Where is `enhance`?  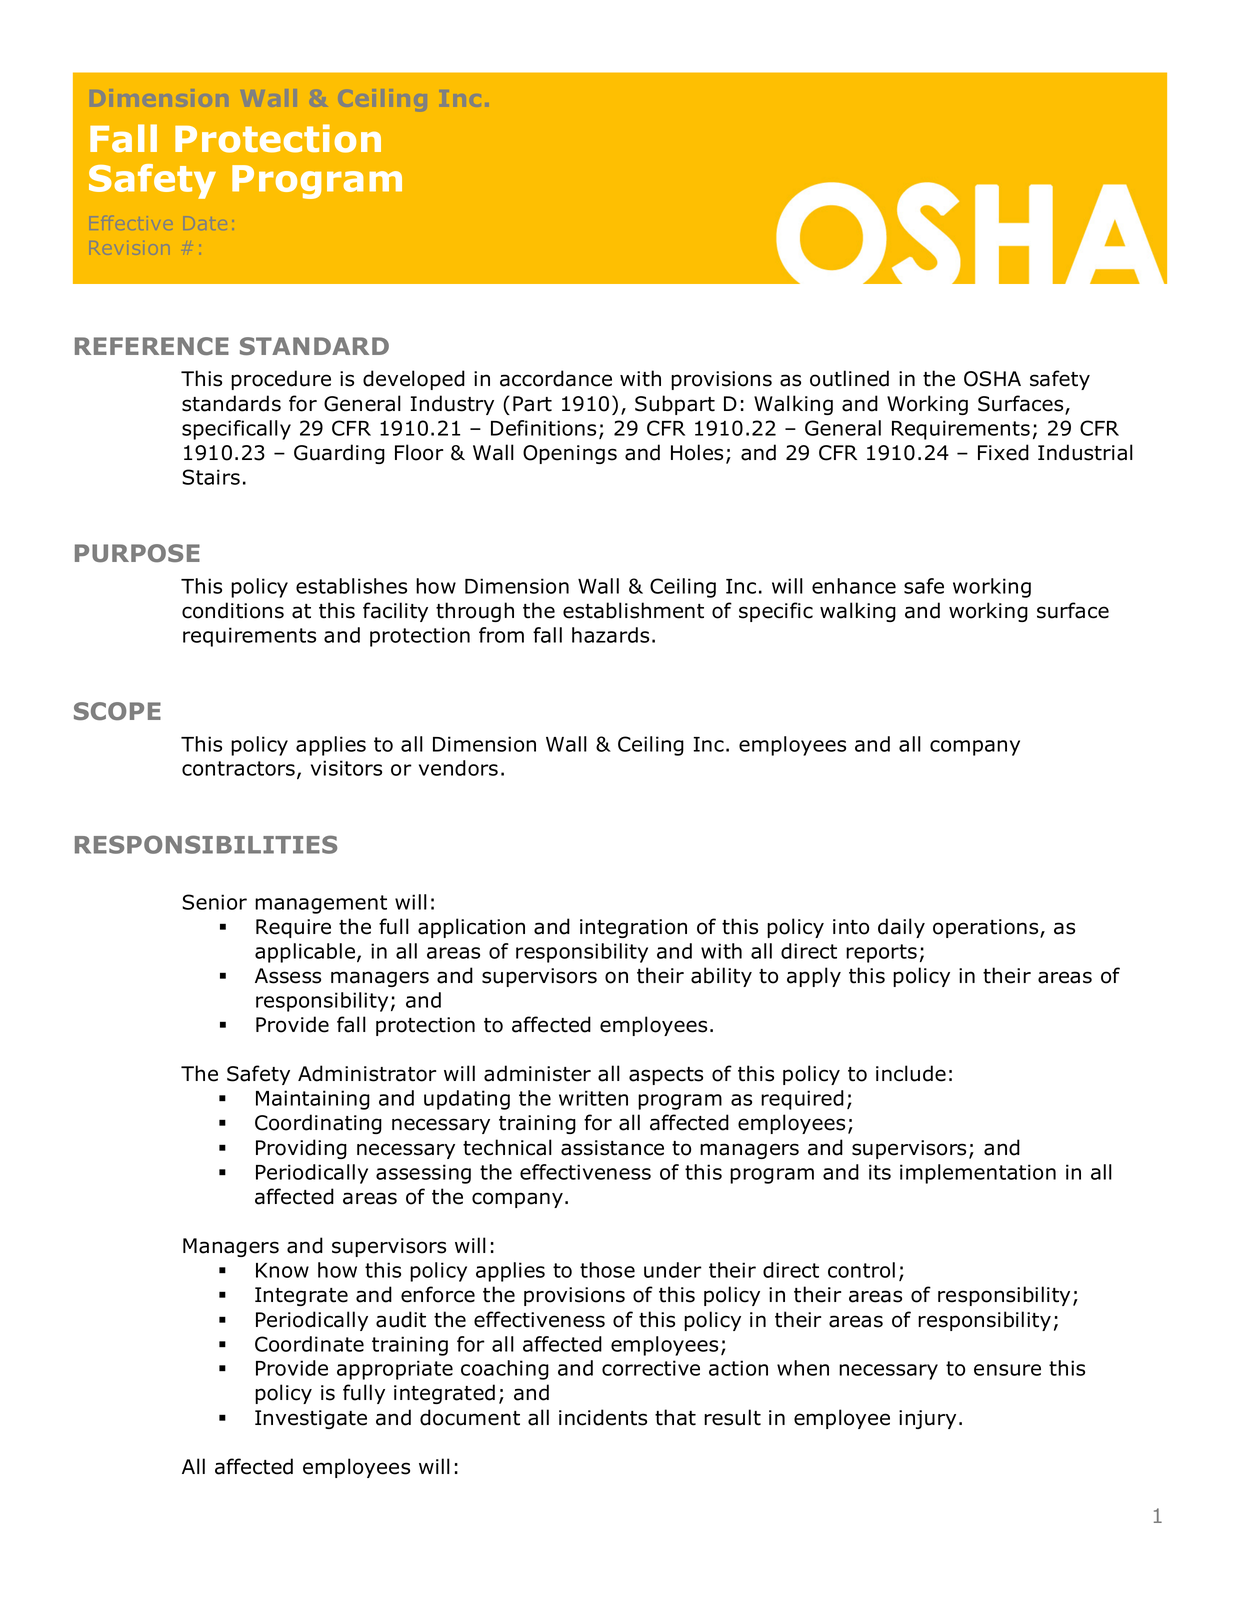 enhance is located at coordinates (854, 586).
